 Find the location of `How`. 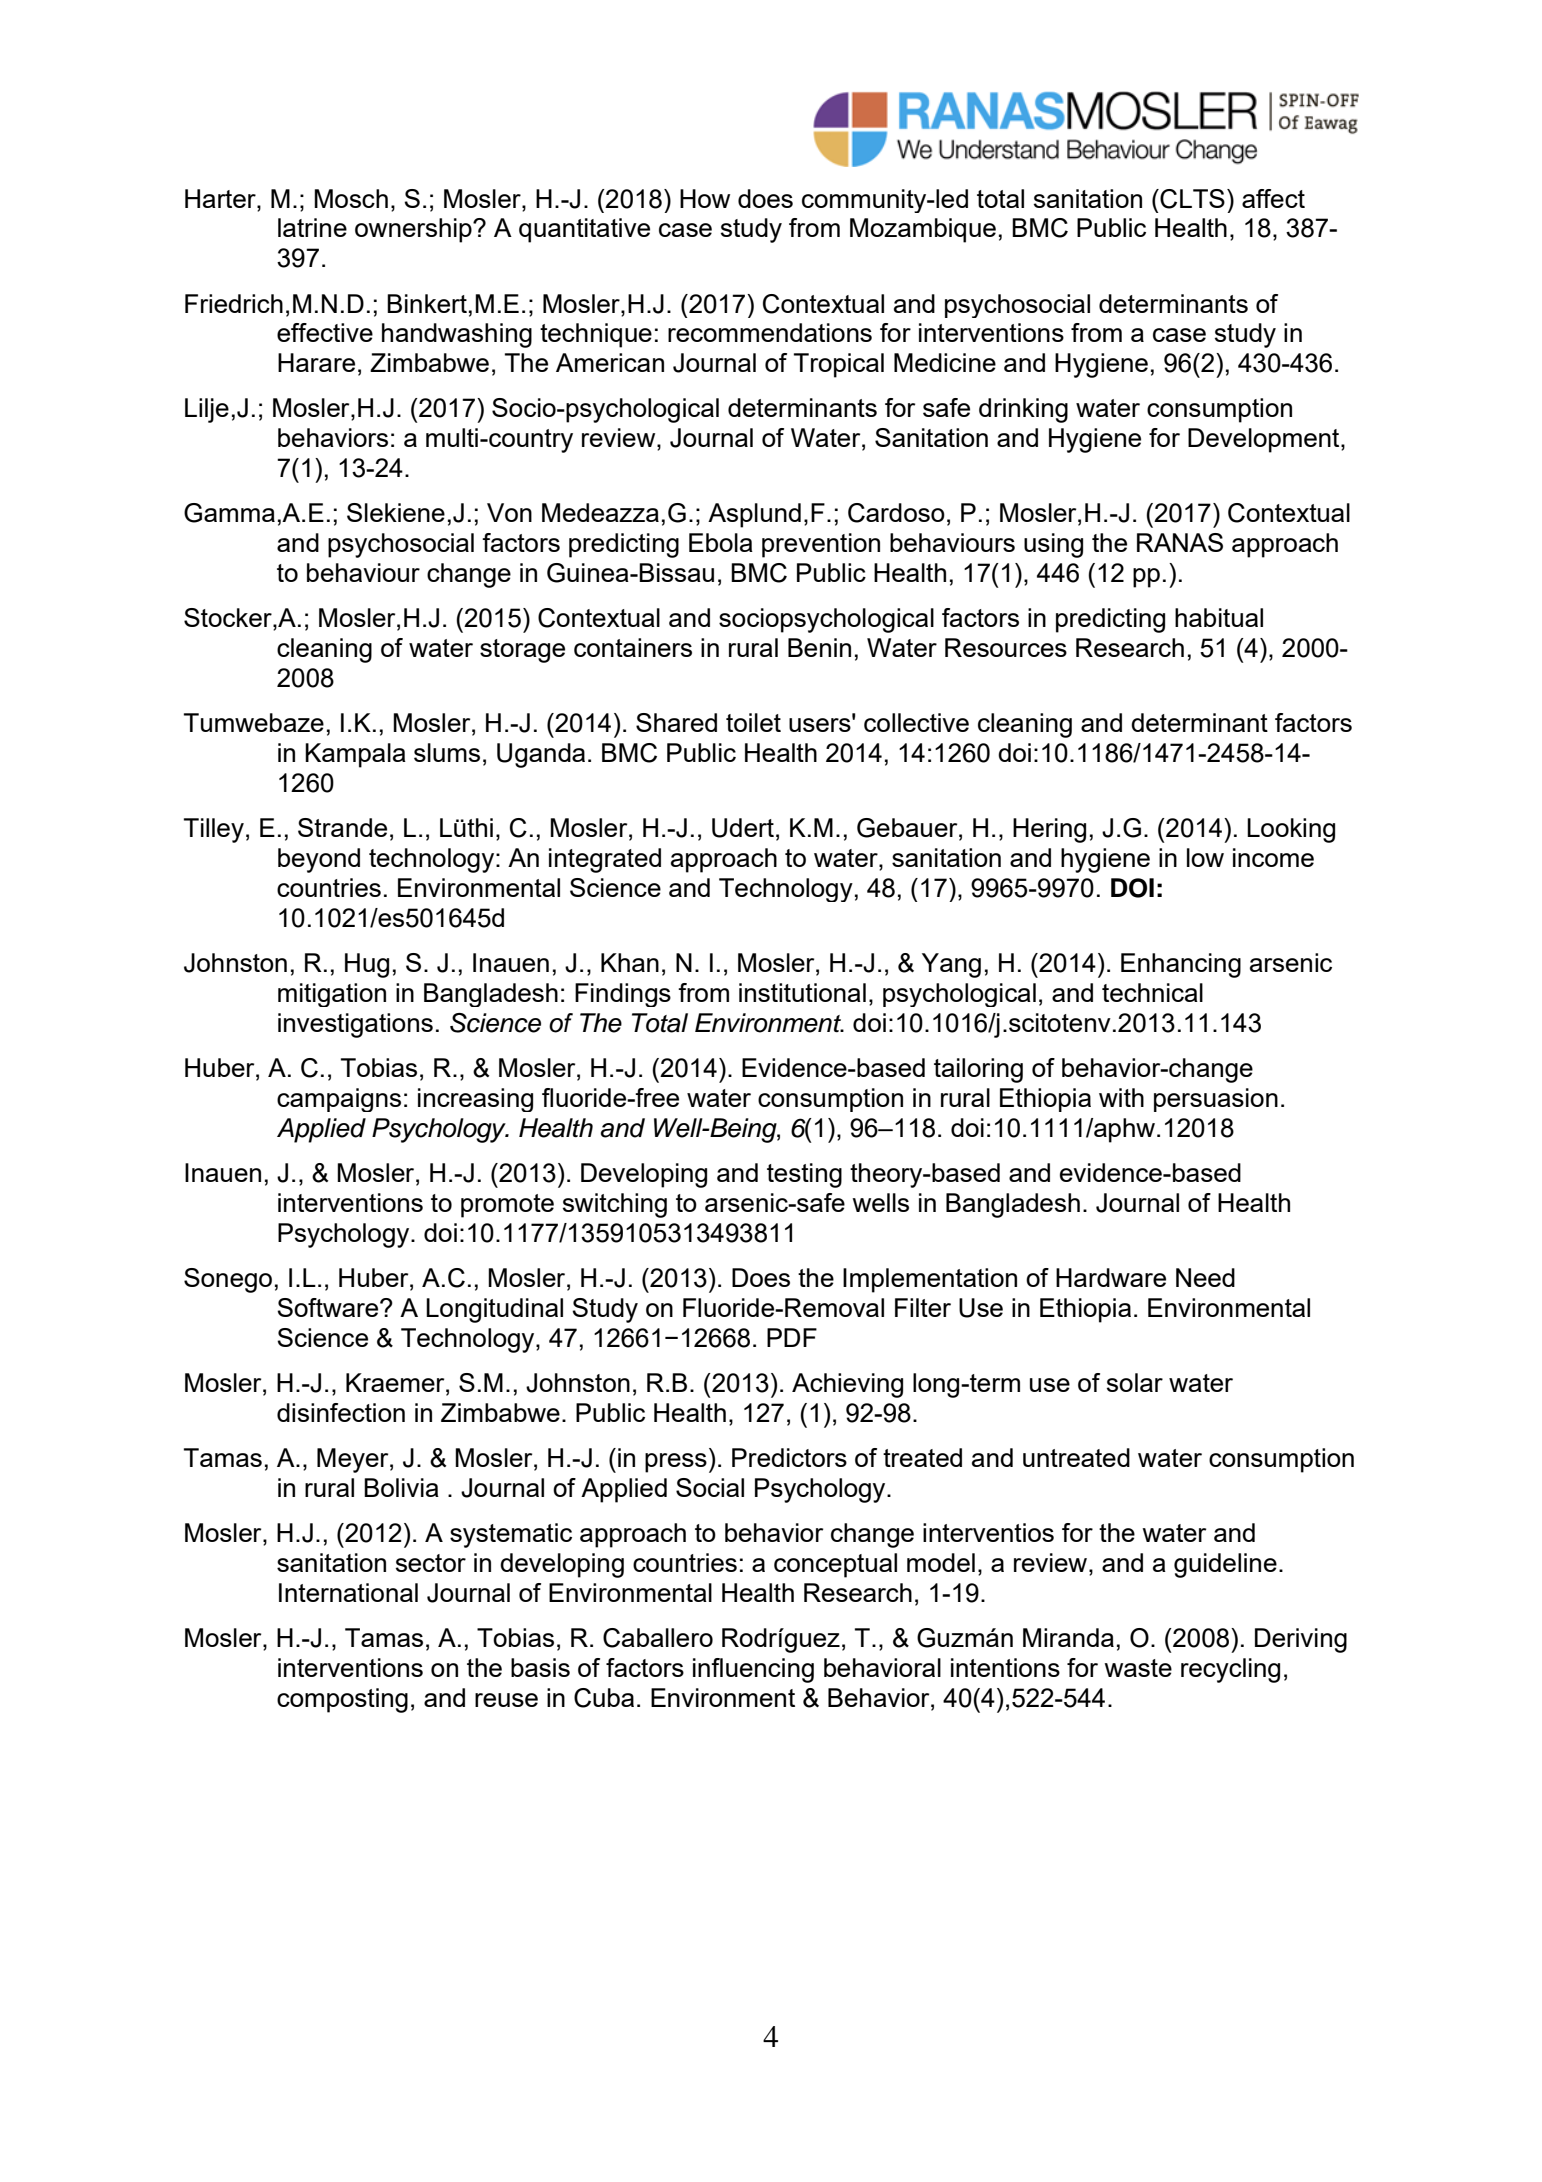

How is located at coordinates (705, 198).
